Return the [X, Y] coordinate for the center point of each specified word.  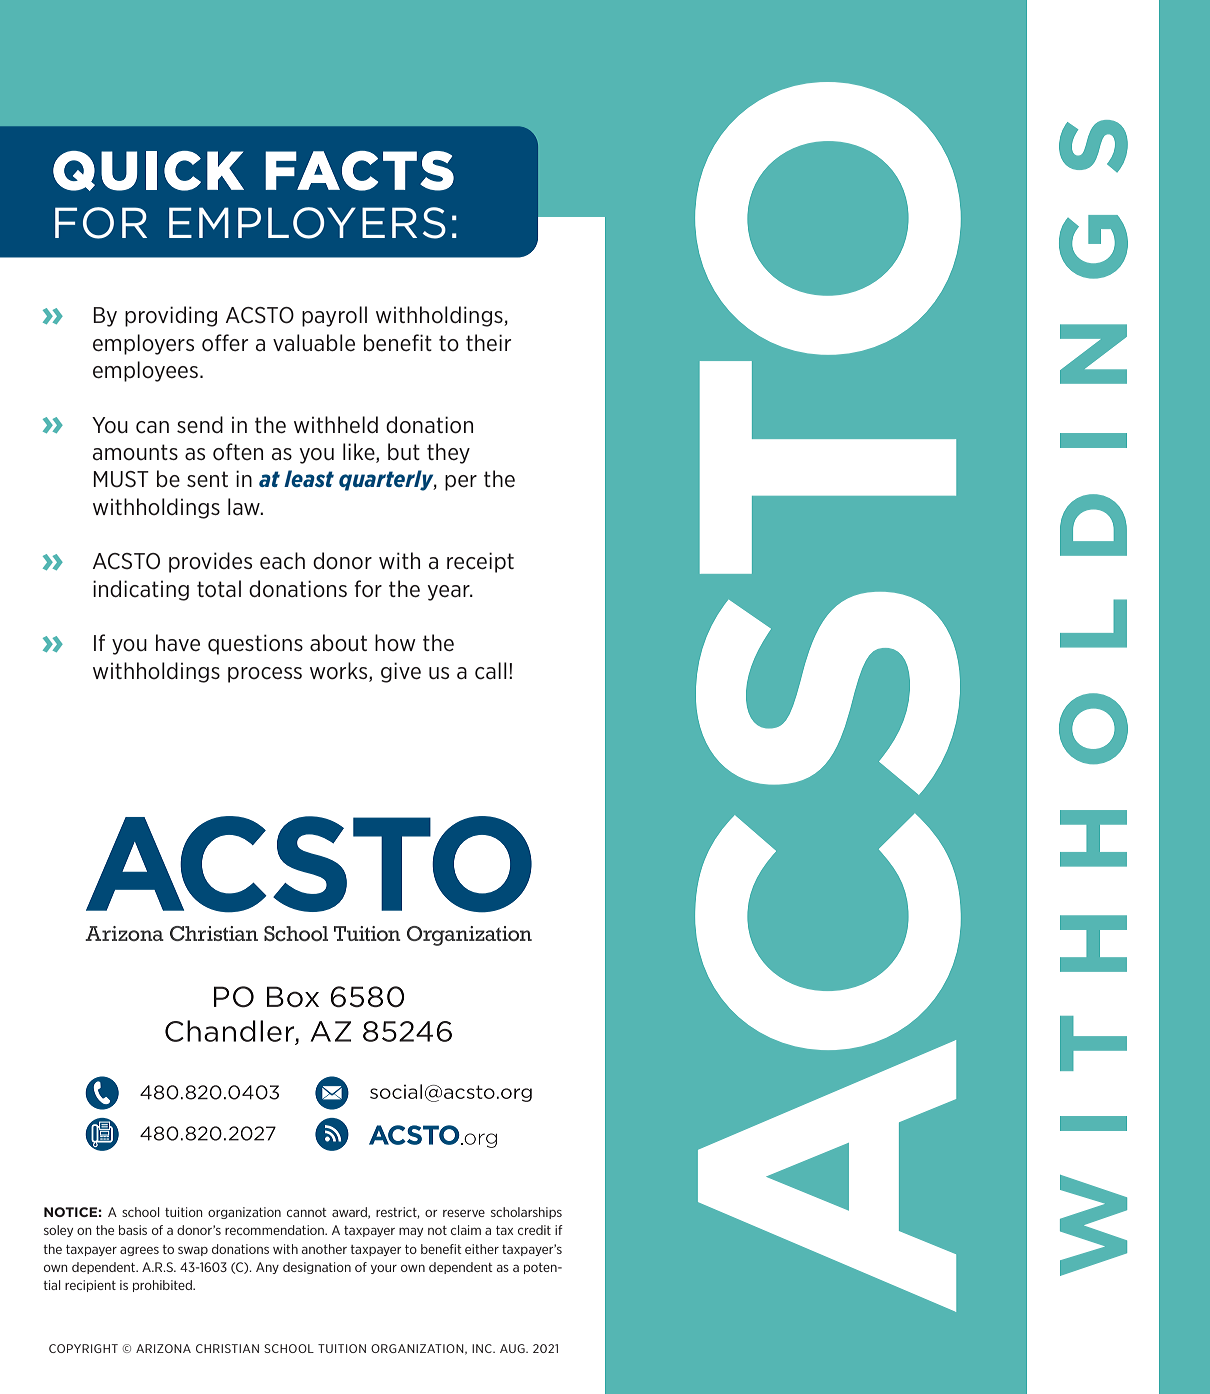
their [488, 343]
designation [317, 1268]
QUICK [148, 171]
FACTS [359, 171]
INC [483, 1348]
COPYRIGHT [83, 1348]
